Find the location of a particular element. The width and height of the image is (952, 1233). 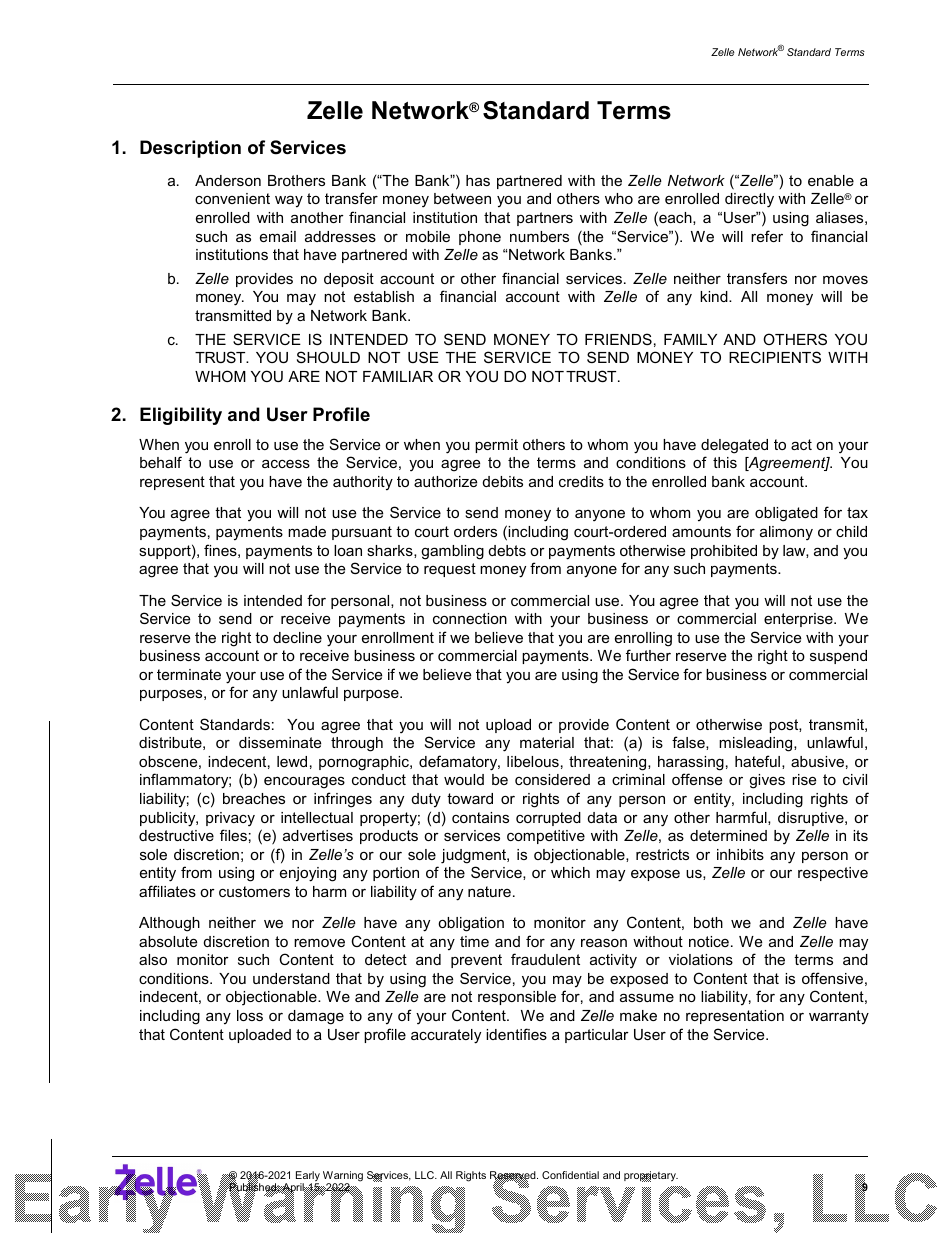

permit is located at coordinates (496, 446).
